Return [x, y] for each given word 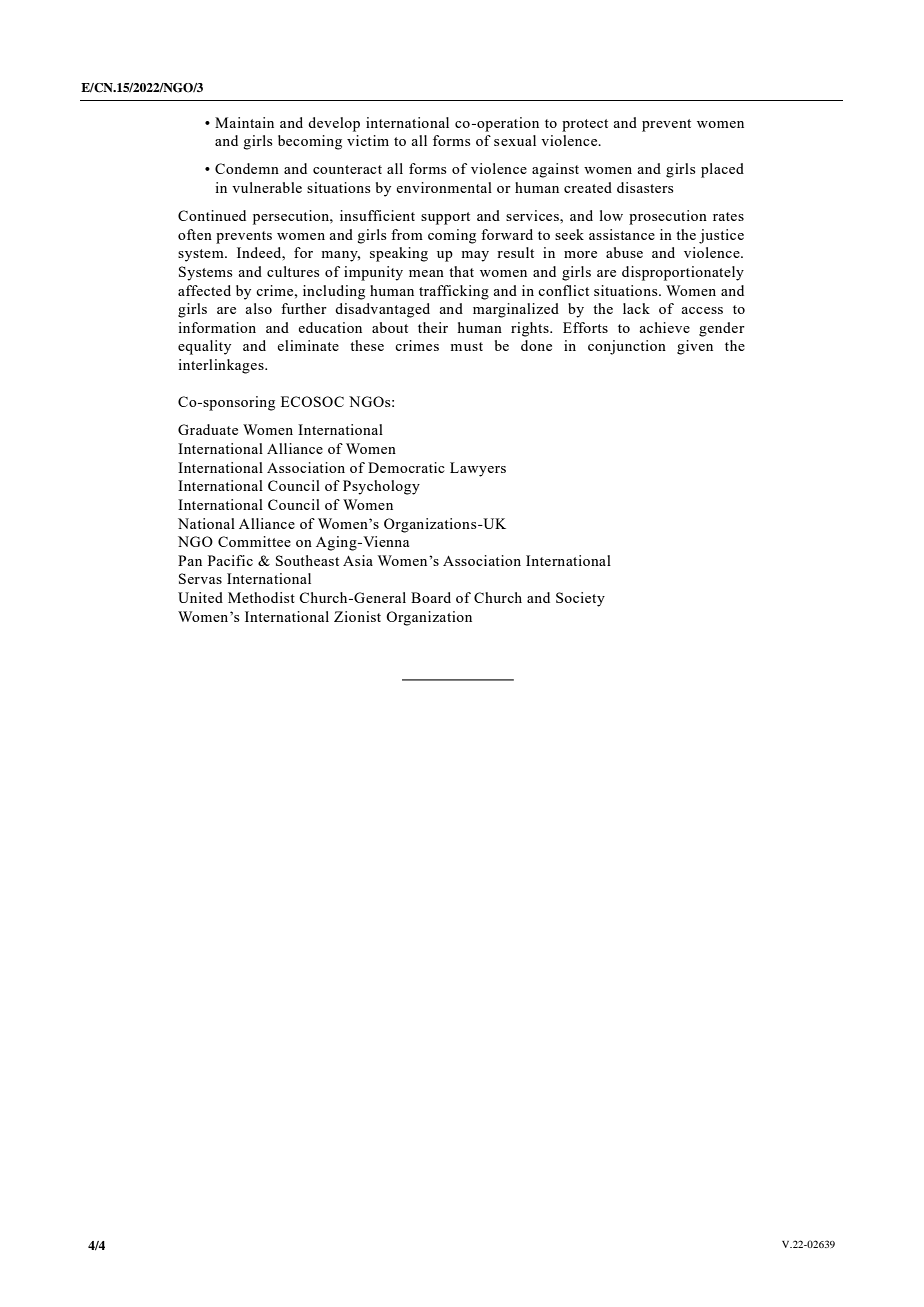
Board [431, 597]
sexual [515, 140]
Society [580, 599]
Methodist [261, 597]
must [466, 346]
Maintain [244, 122]
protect [585, 125]
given [695, 347]
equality [204, 347]
